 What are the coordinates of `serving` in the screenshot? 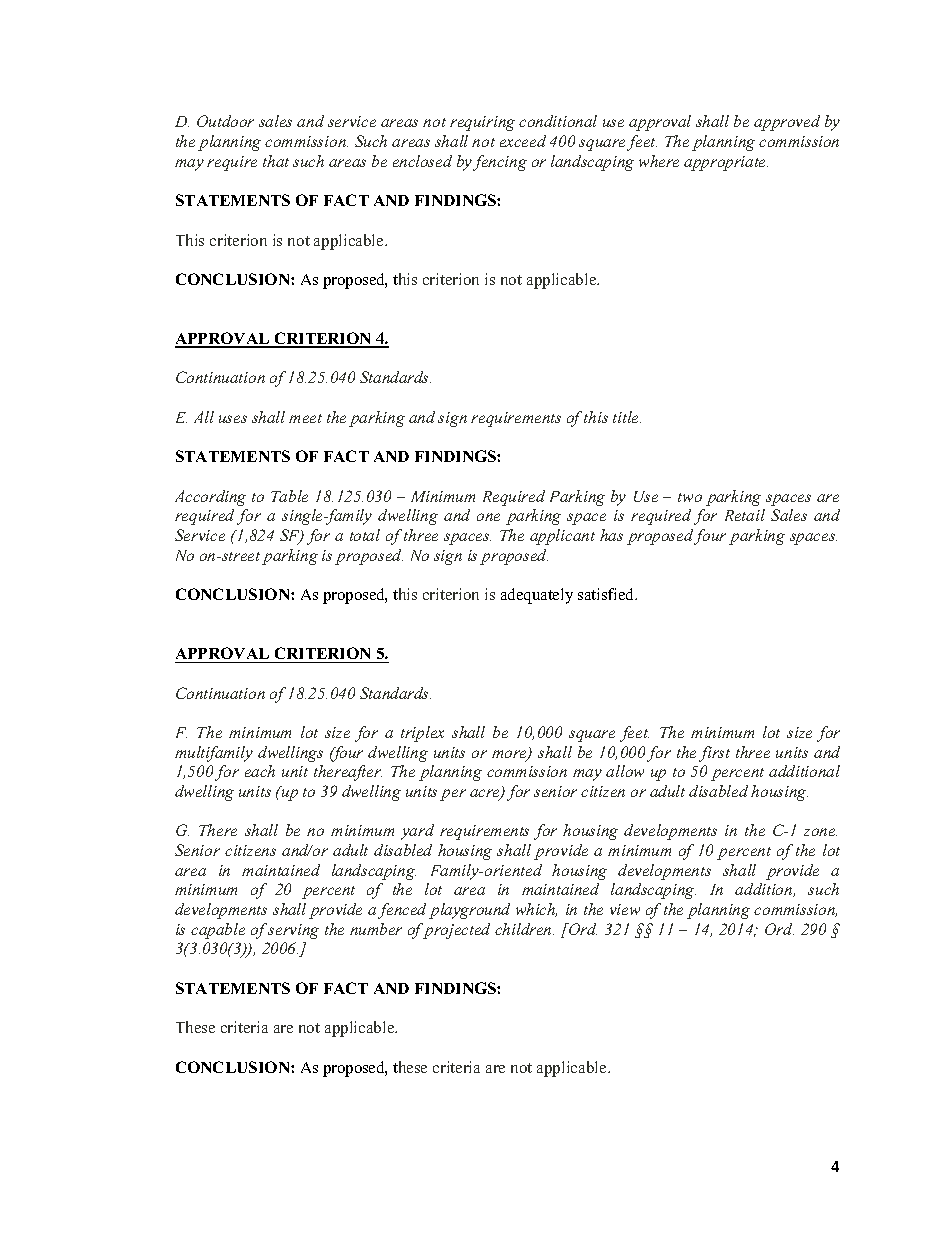 It's located at (293, 931).
